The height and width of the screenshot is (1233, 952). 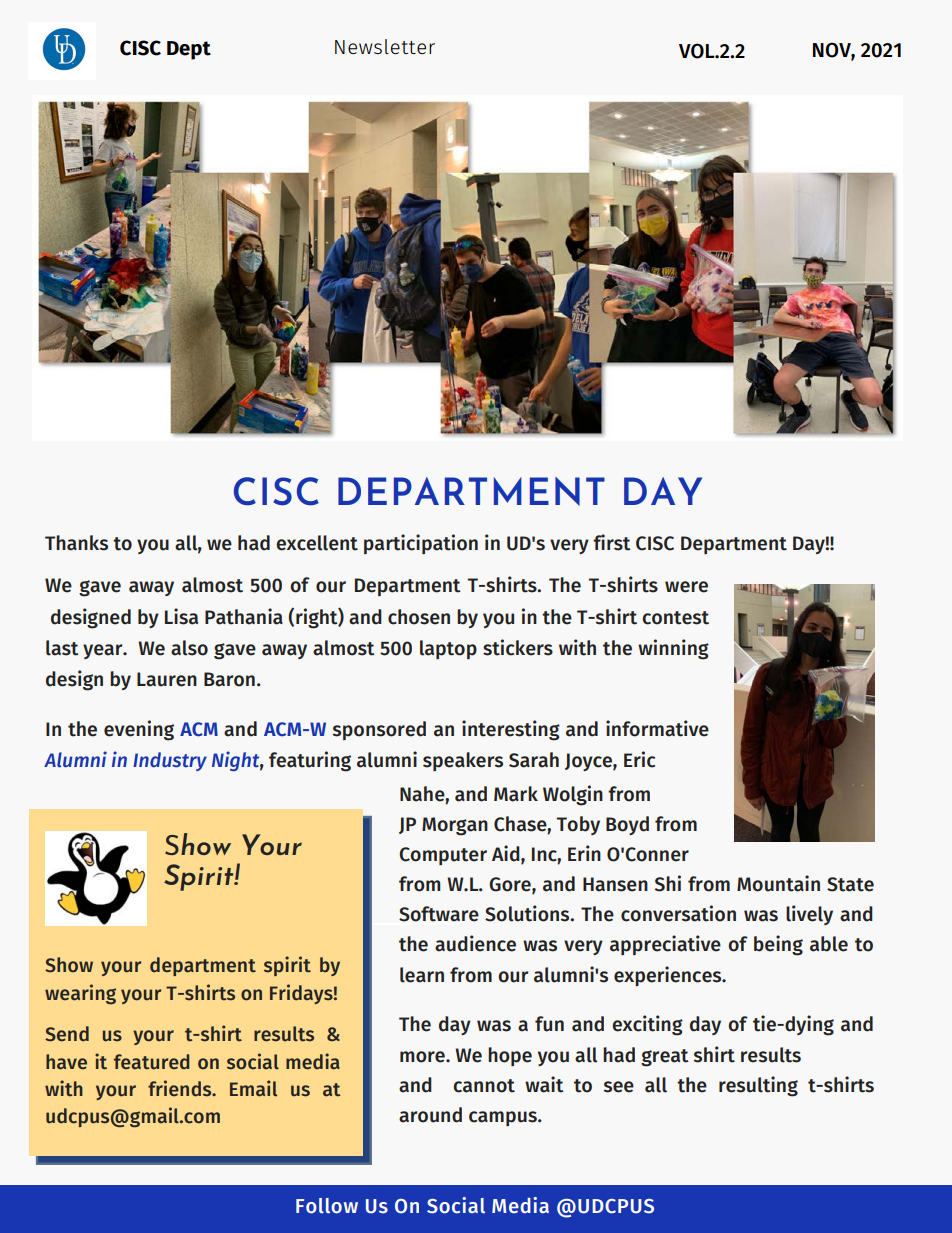 I want to click on first, so click(x=612, y=542).
